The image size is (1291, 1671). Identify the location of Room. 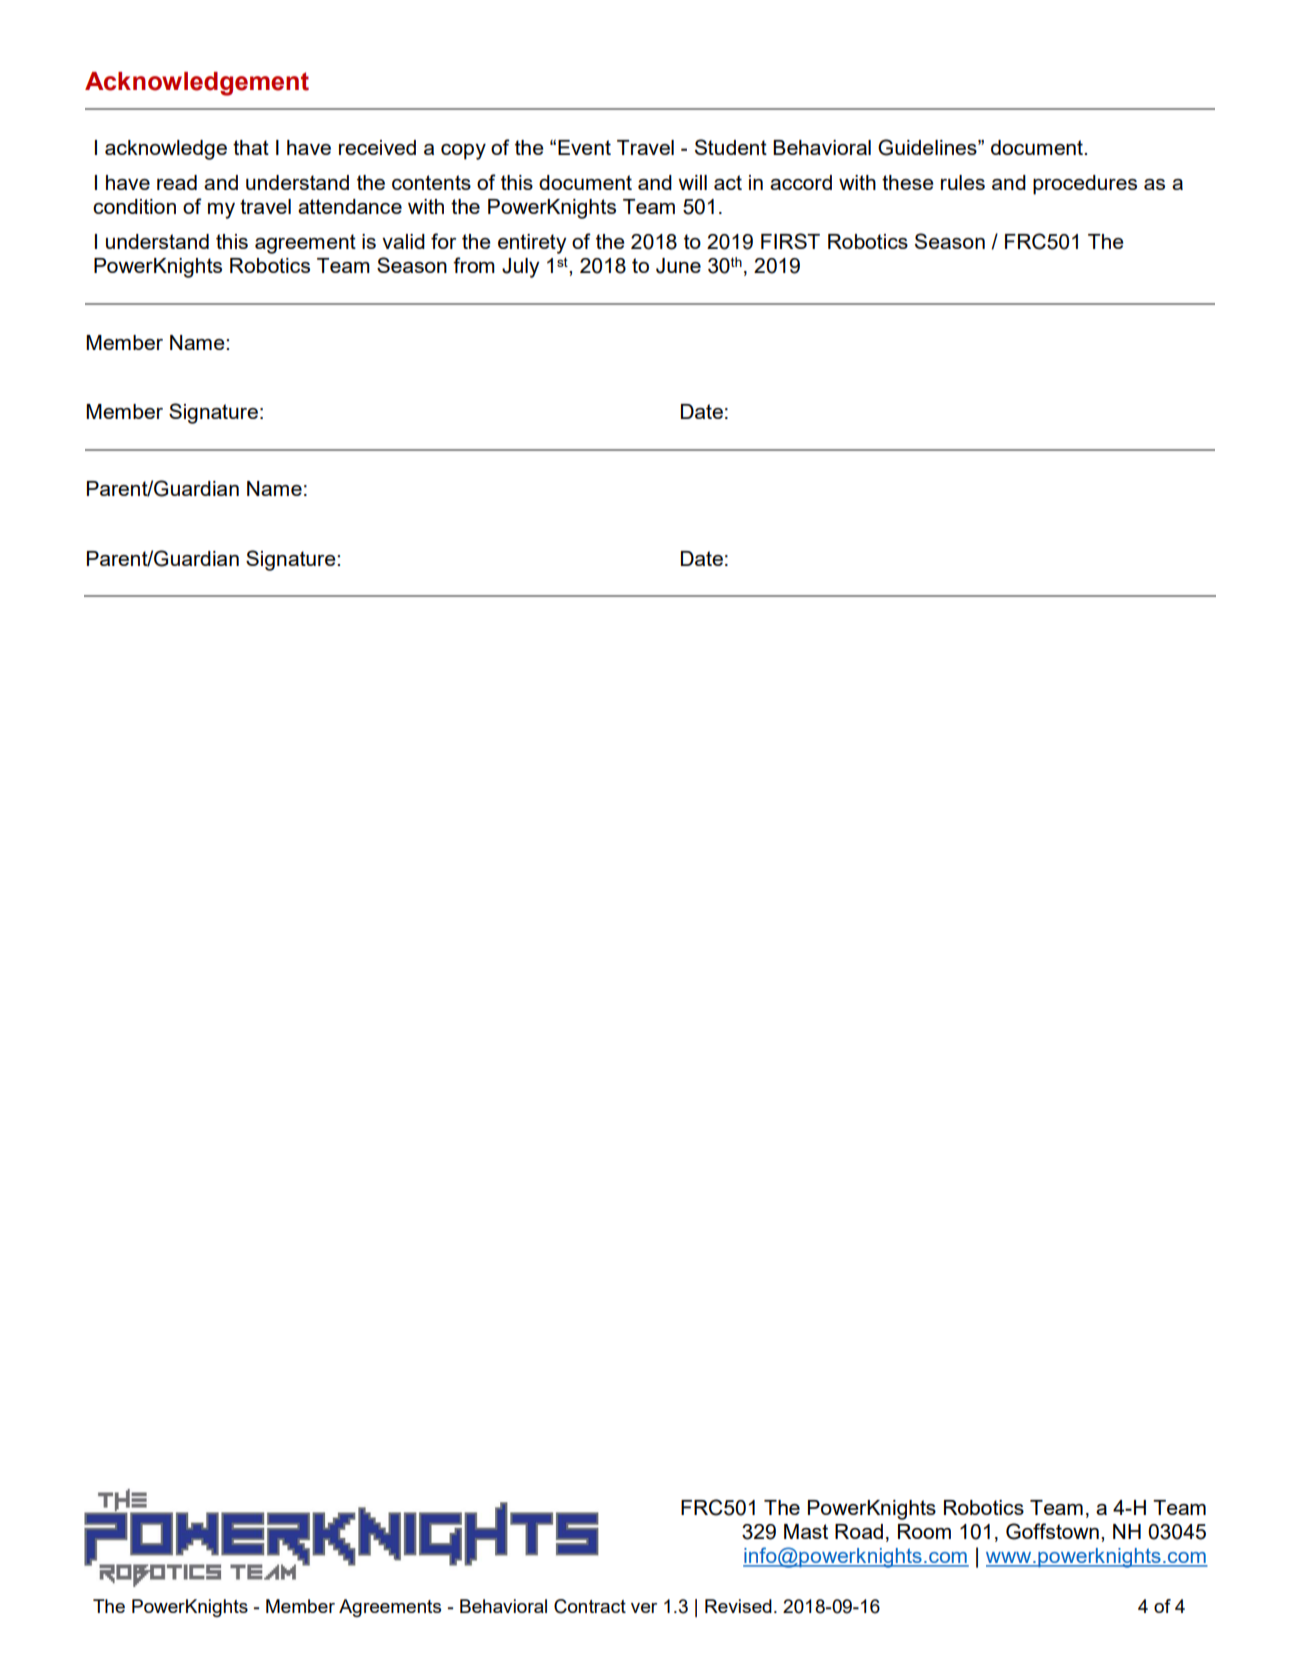
(924, 1531).
